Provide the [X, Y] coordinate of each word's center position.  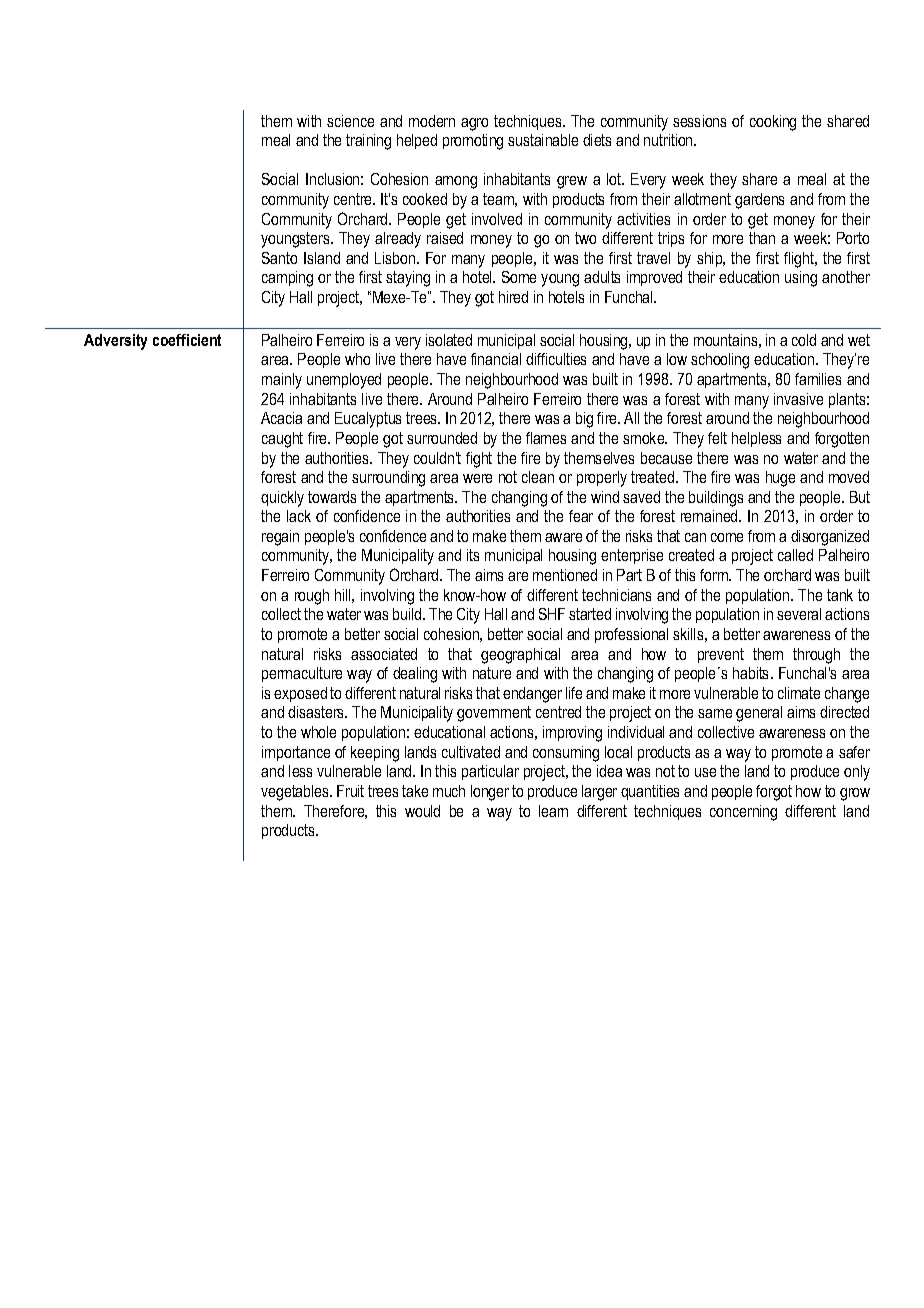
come [727, 537]
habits [752, 673]
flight [800, 260]
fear [581, 516]
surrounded [442, 438]
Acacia [281, 418]
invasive [798, 399]
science [350, 121]
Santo [279, 258]
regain [280, 538]
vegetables [296, 793]
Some [519, 277]
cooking [773, 123]
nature [492, 673]
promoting [473, 142]
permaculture [302, 674]
